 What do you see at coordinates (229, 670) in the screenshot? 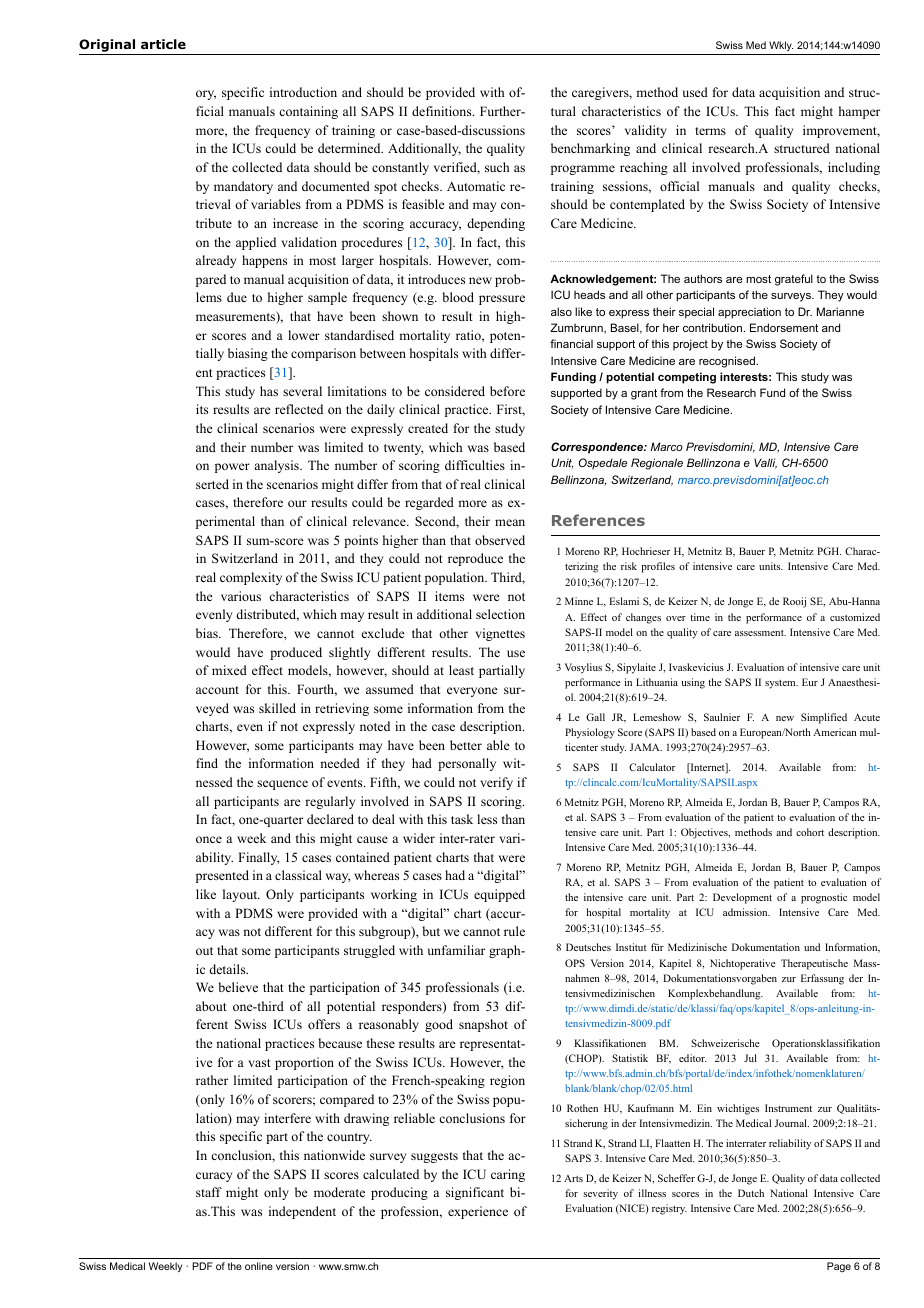
I see `mixed` at bounding box center [229, 670].
